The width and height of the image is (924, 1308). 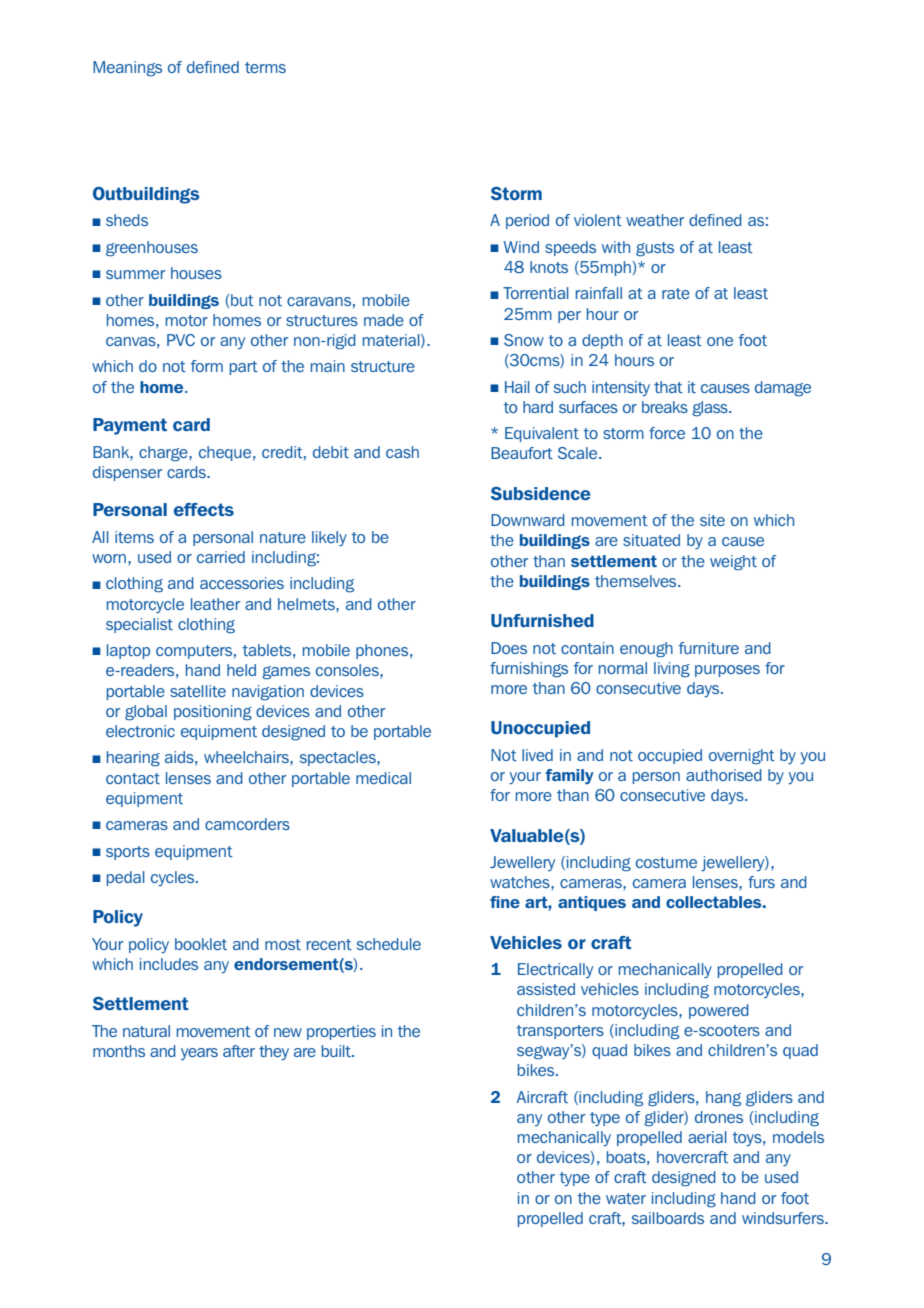 What do you see at coordinates (389, 944) in the image?
I see `schedule` at bounding box center [389, 944].
